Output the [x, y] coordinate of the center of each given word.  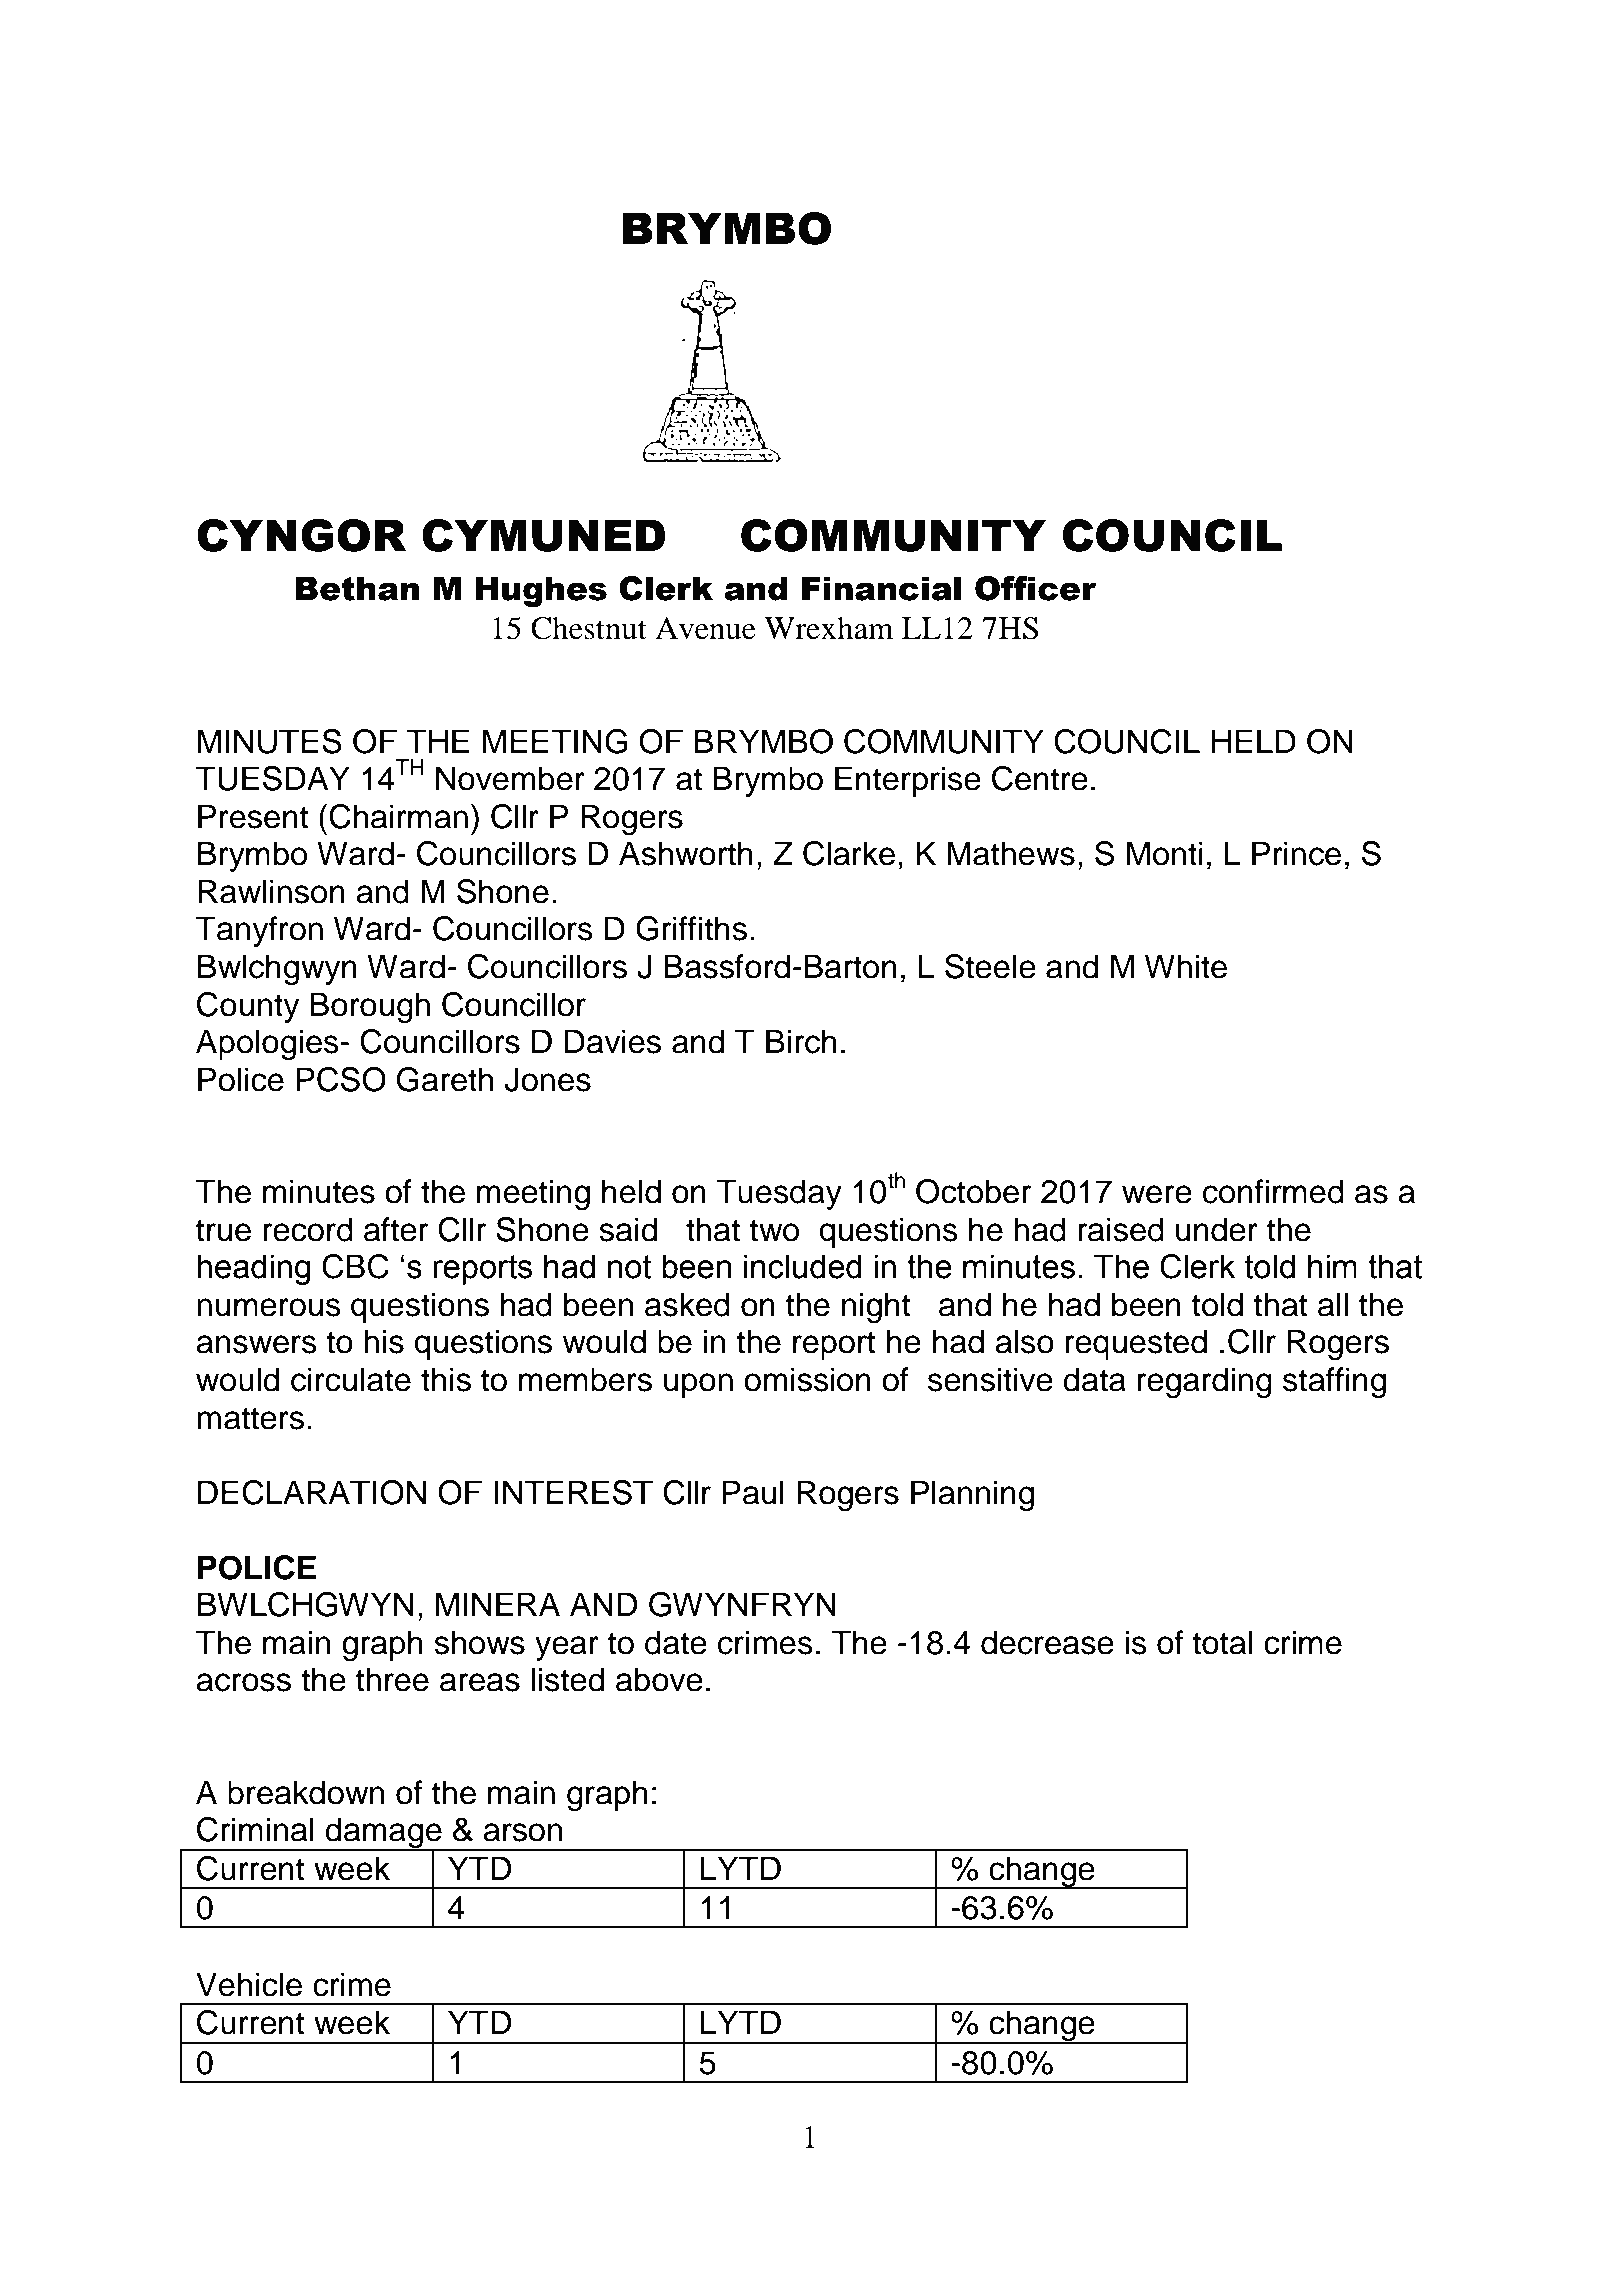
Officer [1035, 588]
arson [522, 1832]
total [1222, 1642]
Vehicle [249, 1984]
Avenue [705, 628]
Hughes [541, 591]
